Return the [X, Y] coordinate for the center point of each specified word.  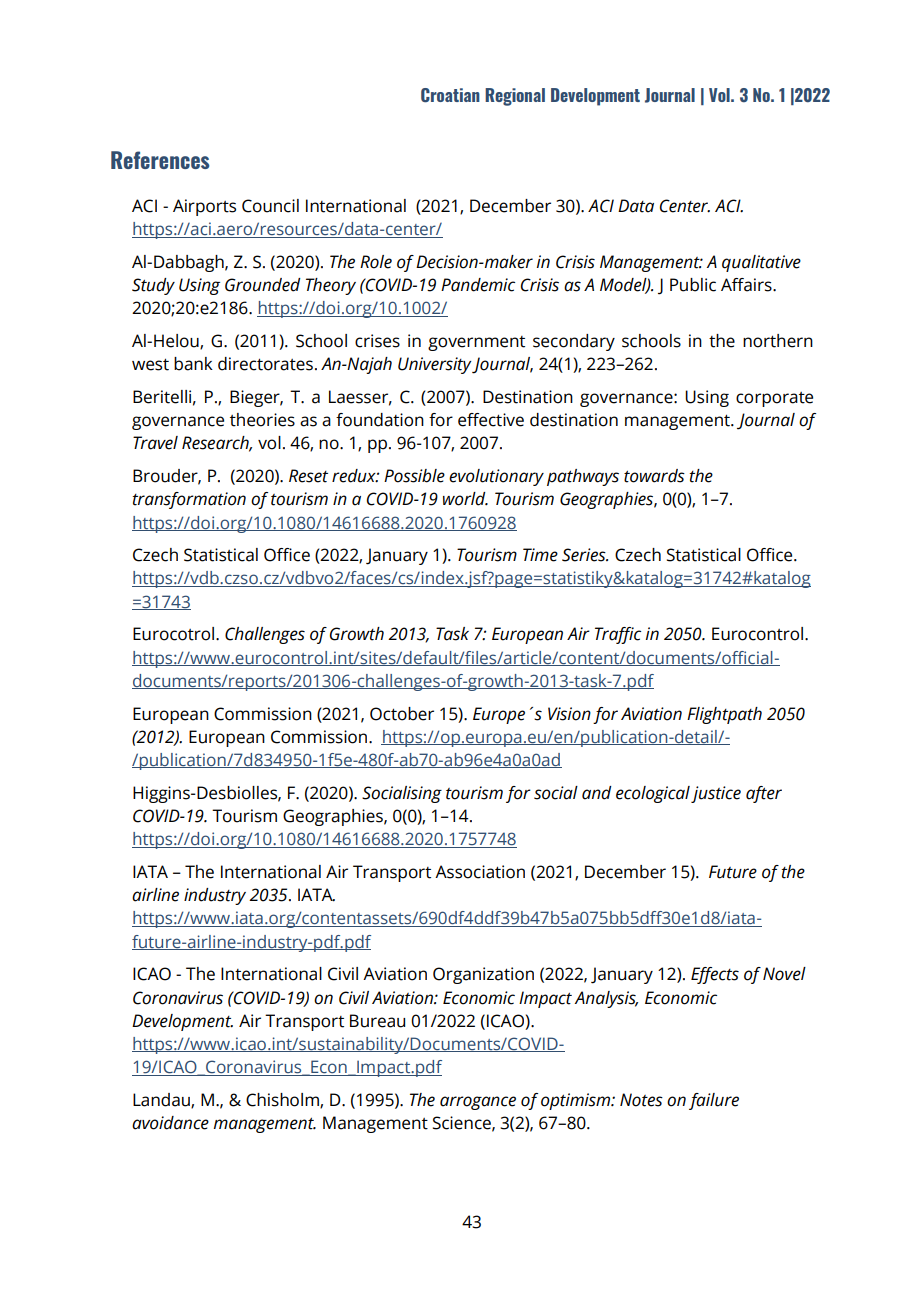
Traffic [618, 635]
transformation [189, 500]
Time [540, 555]
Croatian [450, 95]
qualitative [761, 263]
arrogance [478, 1103]
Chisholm [283, 1101]
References [160, 160]
